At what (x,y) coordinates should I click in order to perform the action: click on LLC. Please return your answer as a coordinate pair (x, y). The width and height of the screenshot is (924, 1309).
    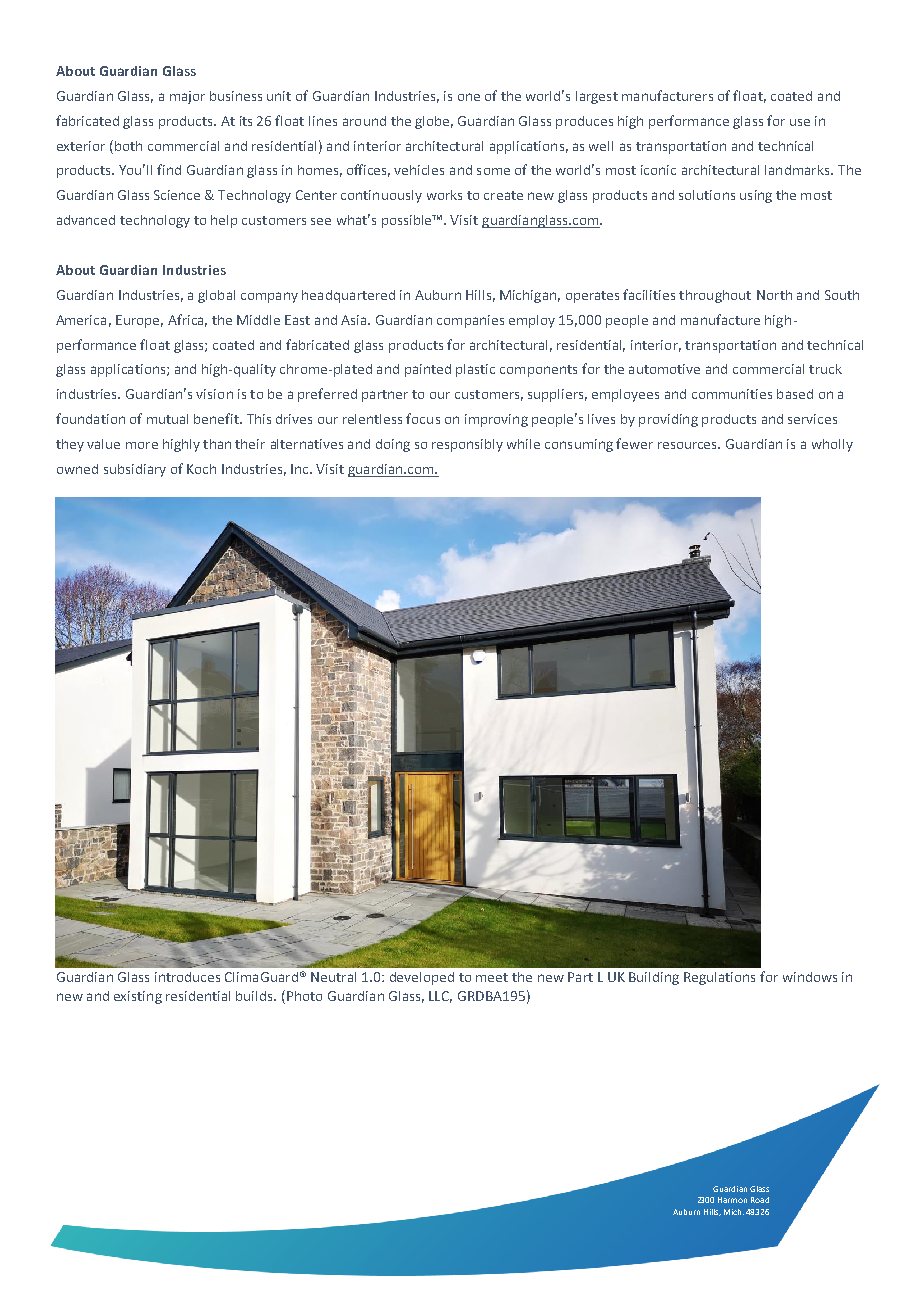
    Looking at the image, I should click on (440, 997).
